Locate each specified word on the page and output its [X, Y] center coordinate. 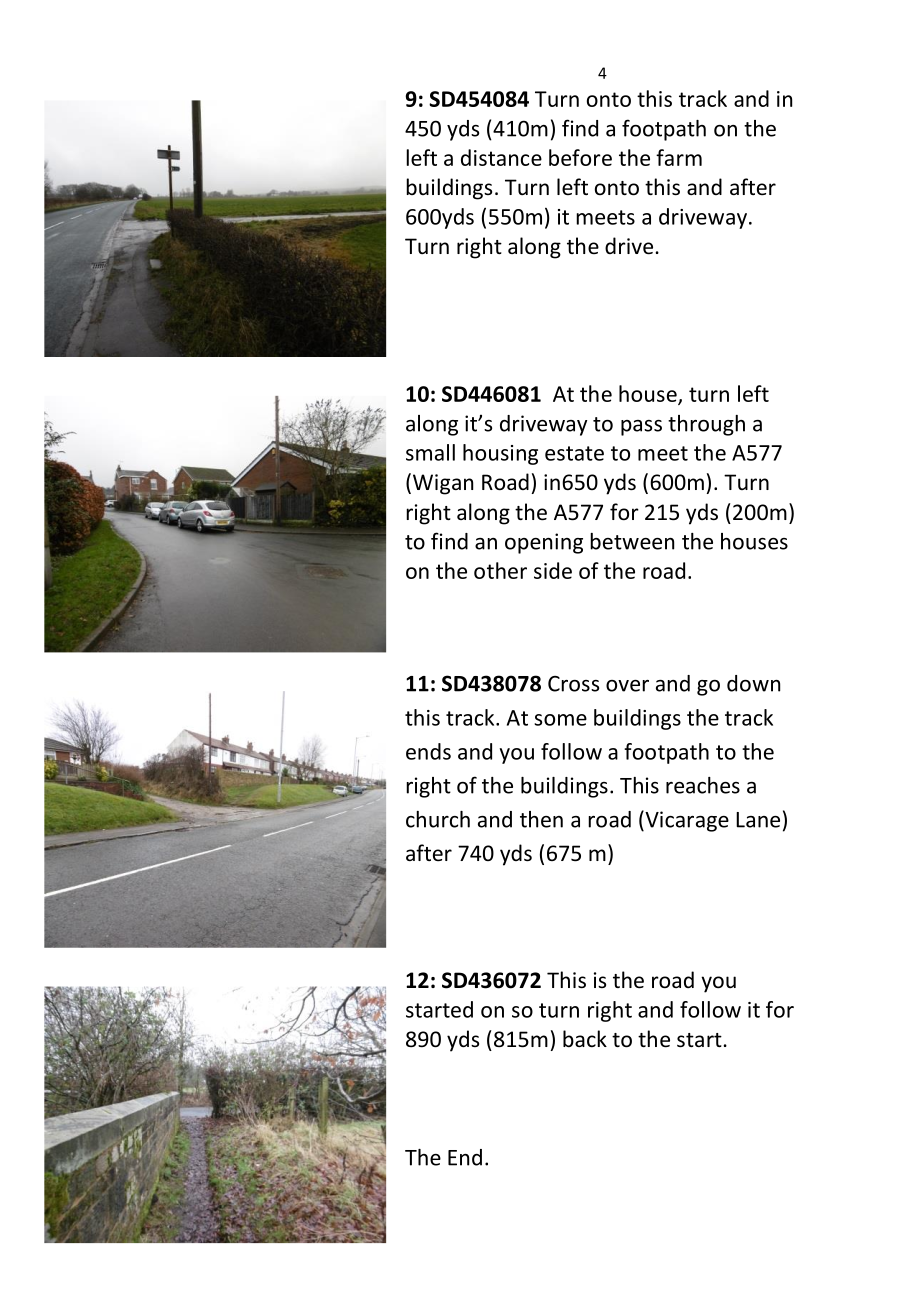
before [580, 157]
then [541, 819]
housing [500, 454]
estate [574, 453]
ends [428, 751]
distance [501, 157]
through [706, 425]
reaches [703, 785]
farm [679, 157]
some [560, 720]
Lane [758, 820]
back [585, 1038]
